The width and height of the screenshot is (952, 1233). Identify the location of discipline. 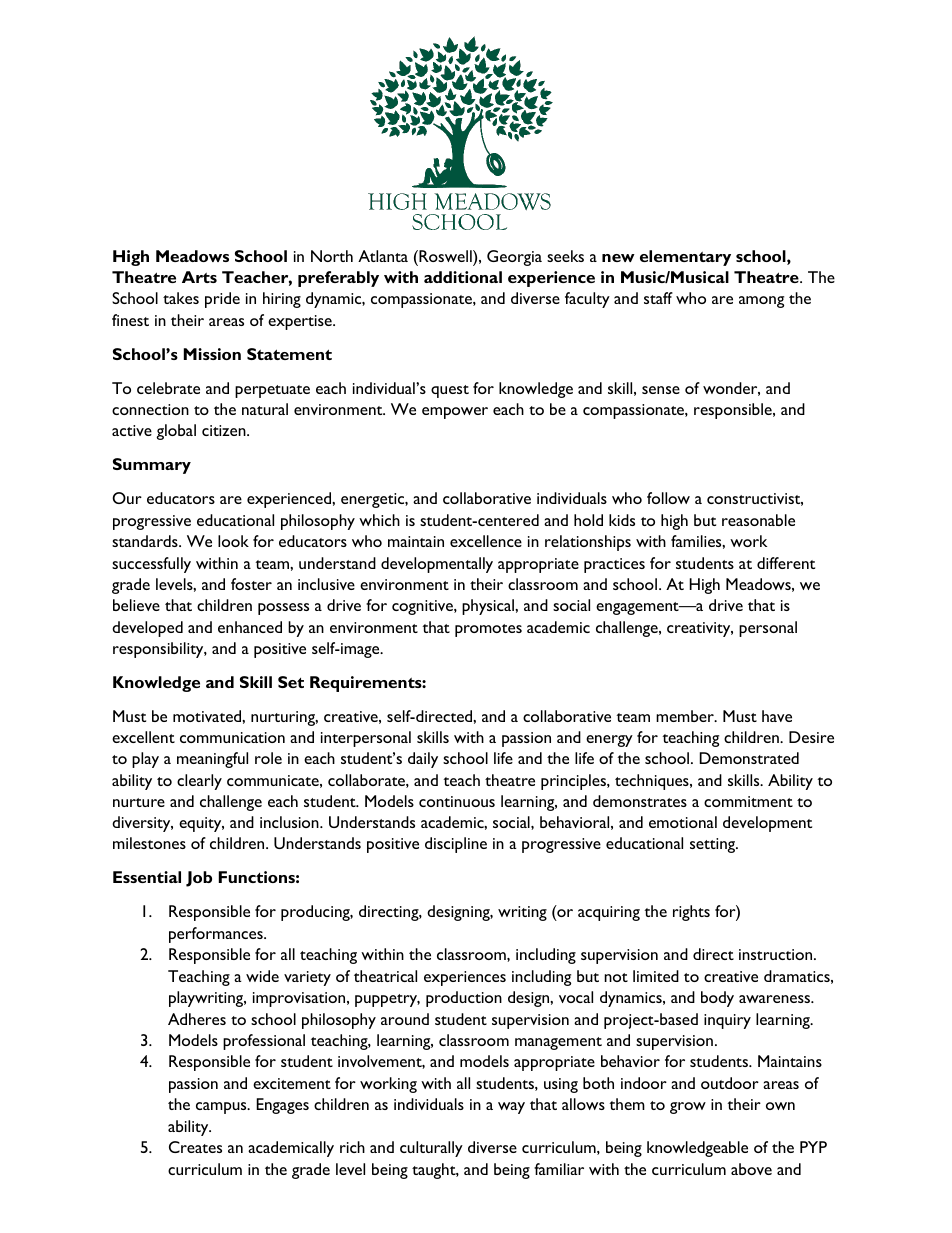
(456, 845).
